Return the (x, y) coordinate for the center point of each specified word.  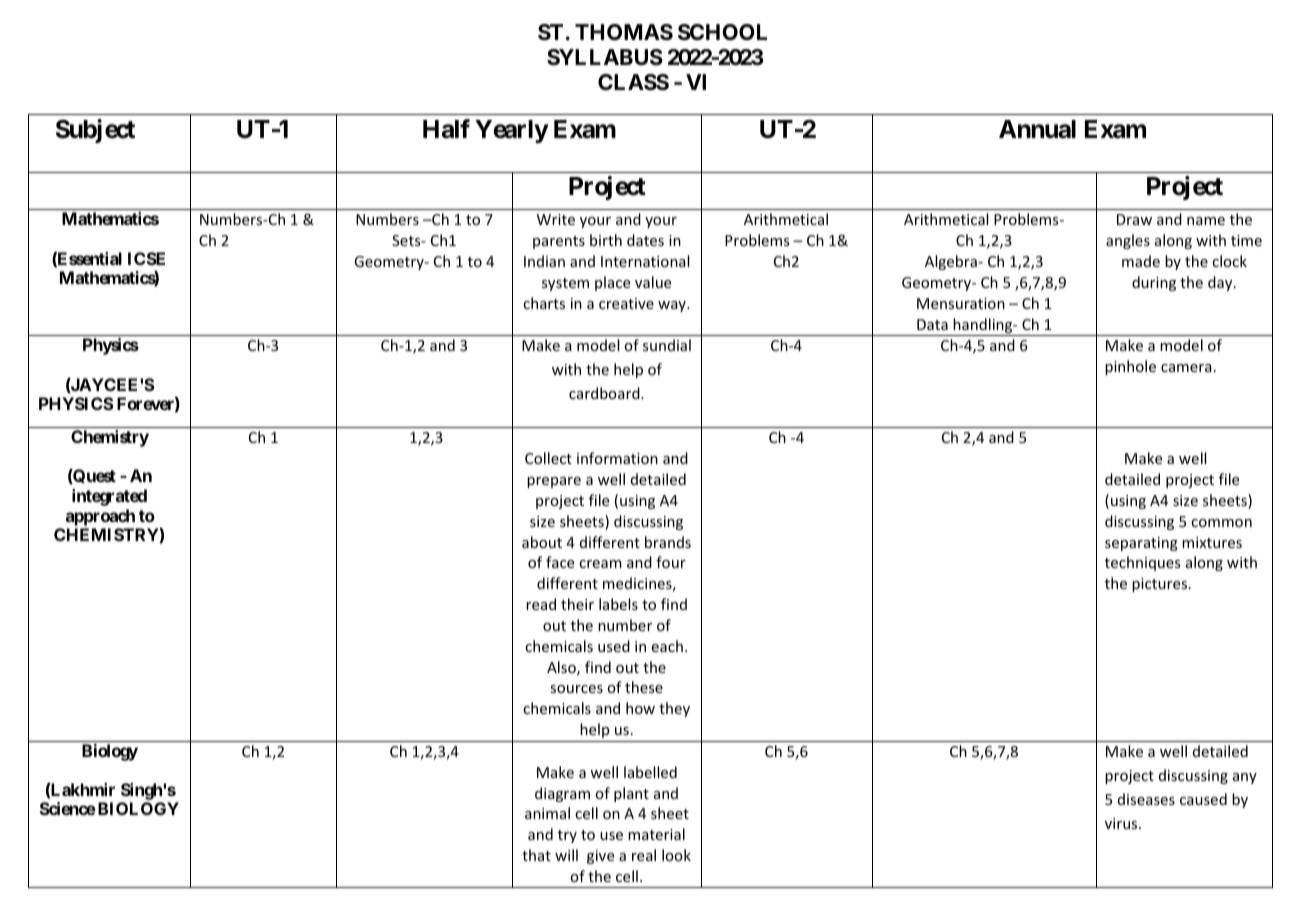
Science (68, 808)
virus (1122, 823)
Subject (95, 131)
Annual (1037, 129)
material (656, 834)
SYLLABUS (605, 57)
